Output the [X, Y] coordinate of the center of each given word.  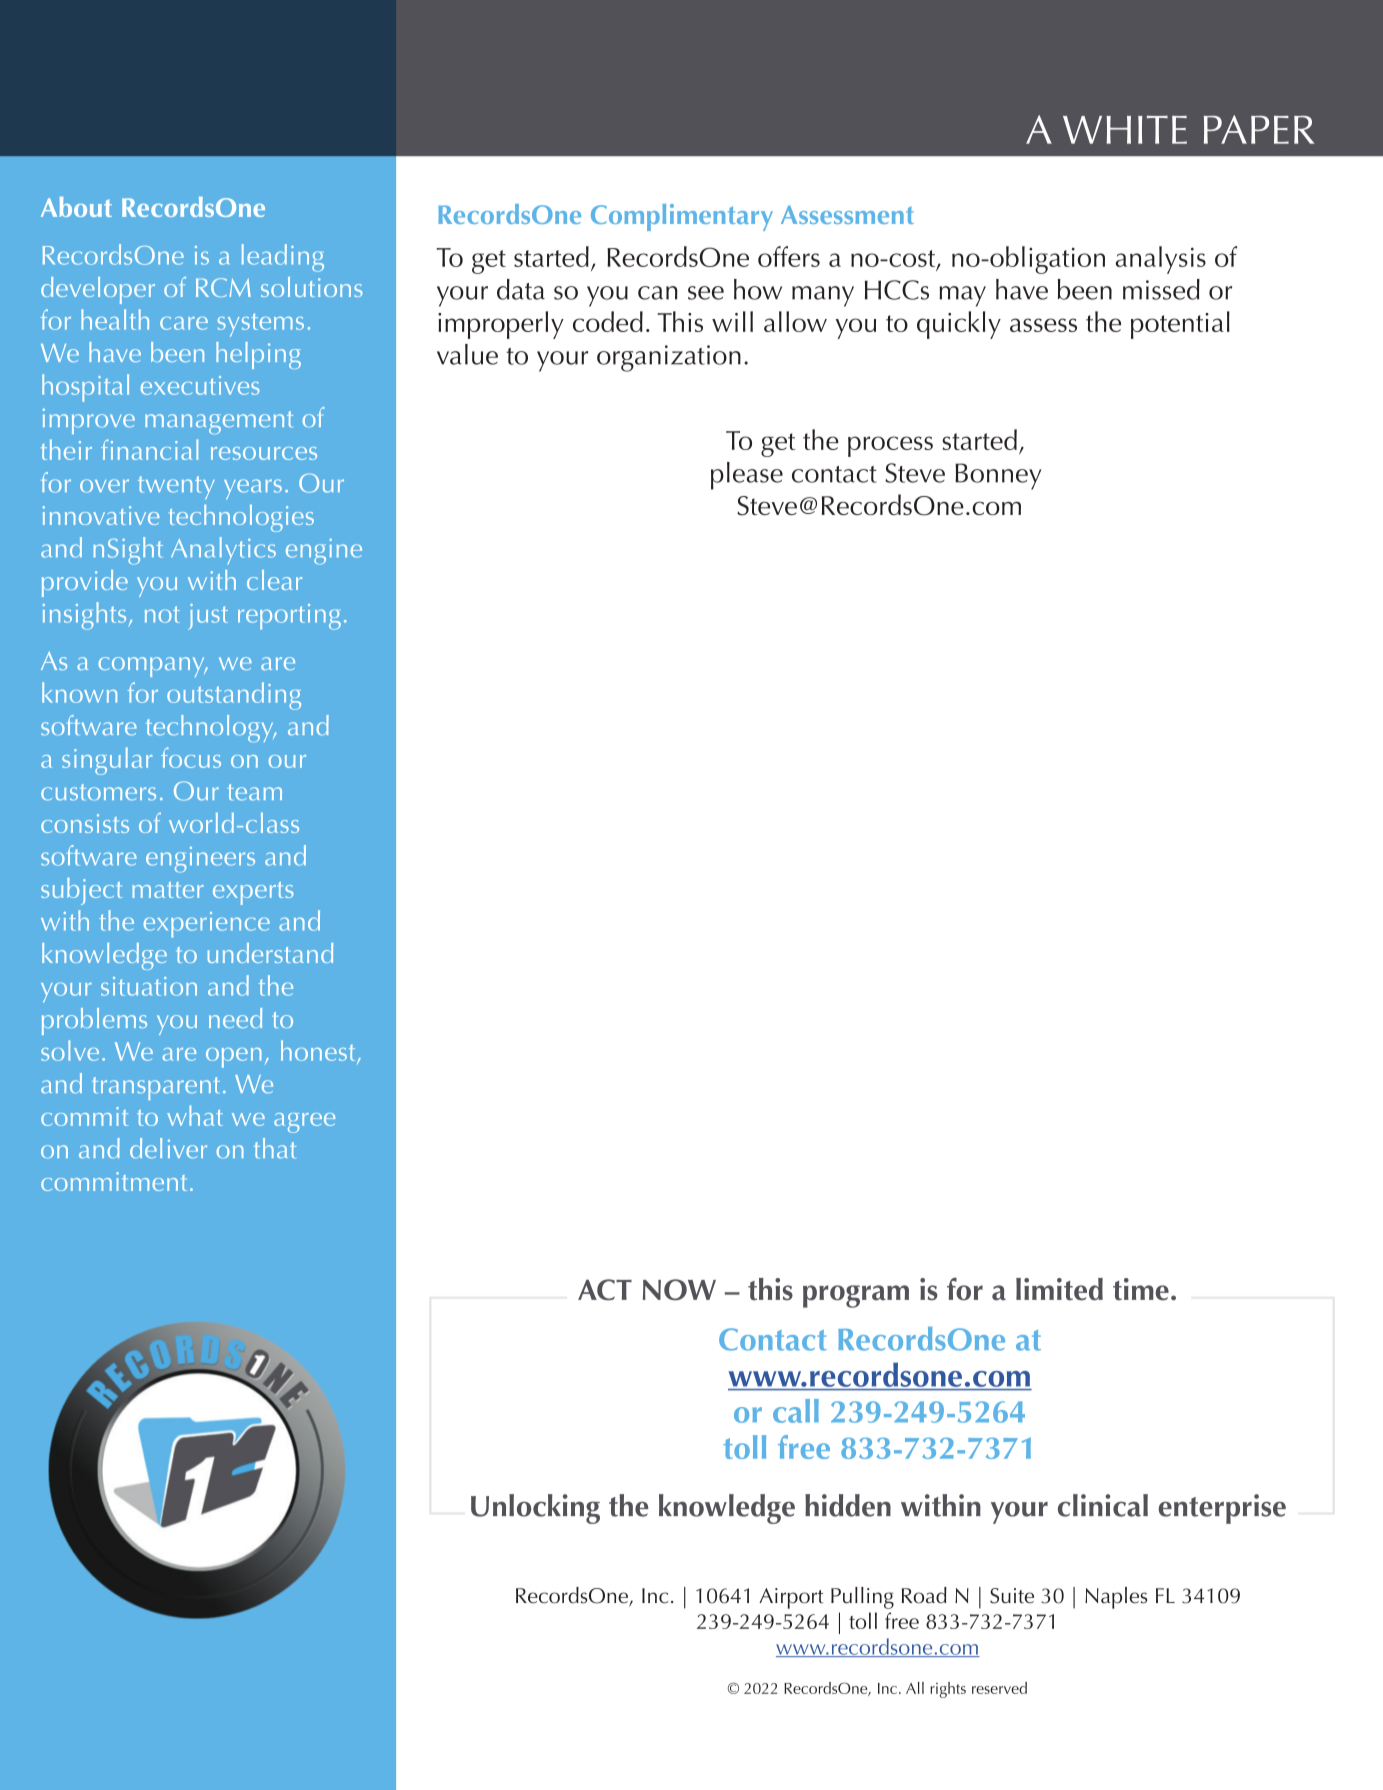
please [747, 476]
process [890, 446]
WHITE [1125, 130]
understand [270, 953]
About [76, 207]
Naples [1116, 1598]
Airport [791, 1598]
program [856, 1296]
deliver [168, 1148]
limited [1059, 1289]
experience [207, 925]
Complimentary [682, 217]
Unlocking [535, 1509]
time [1141, 1289]
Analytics [223, 550]
